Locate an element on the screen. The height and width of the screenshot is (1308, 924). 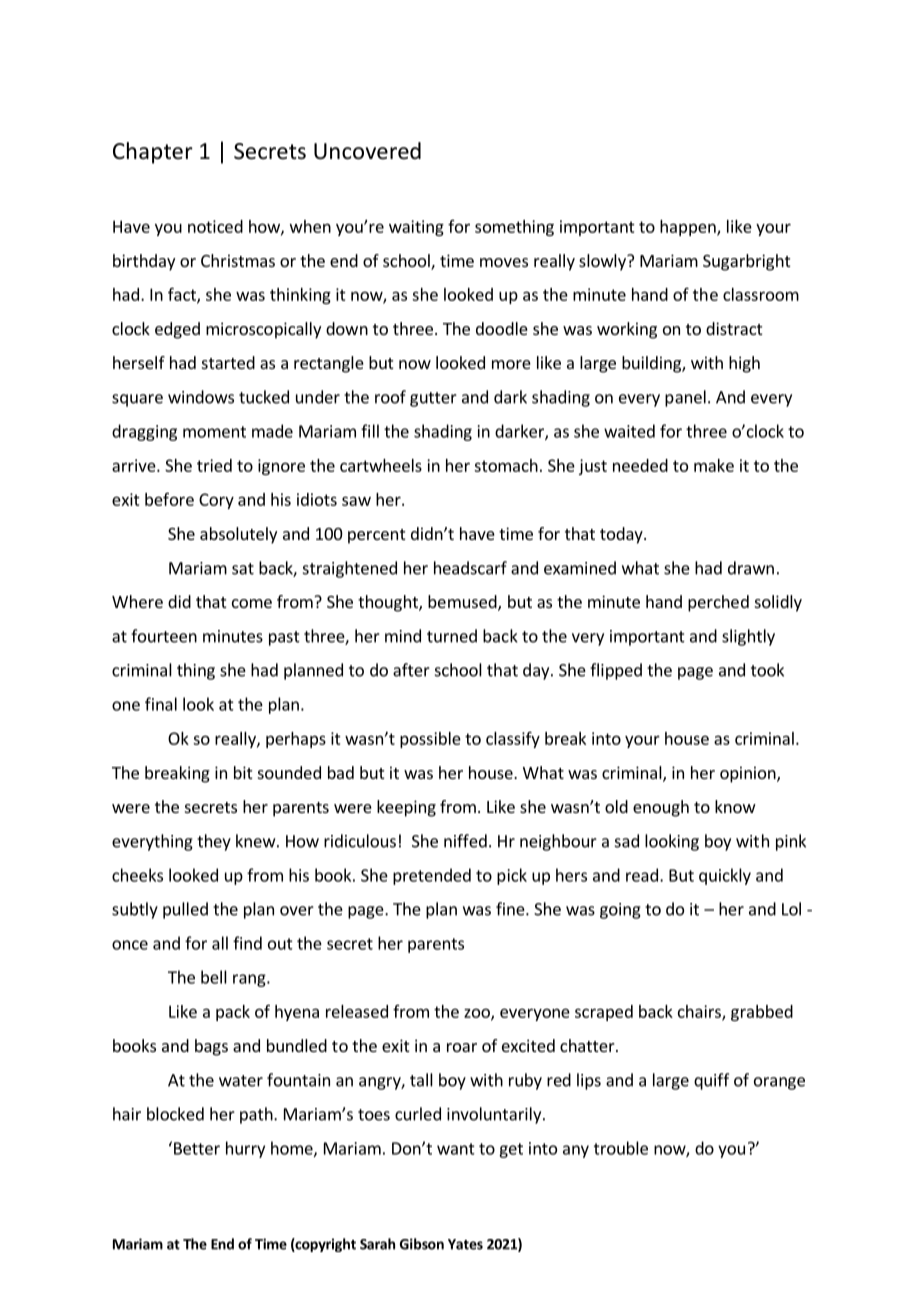
Better is located at coordinates (197, 1148).
